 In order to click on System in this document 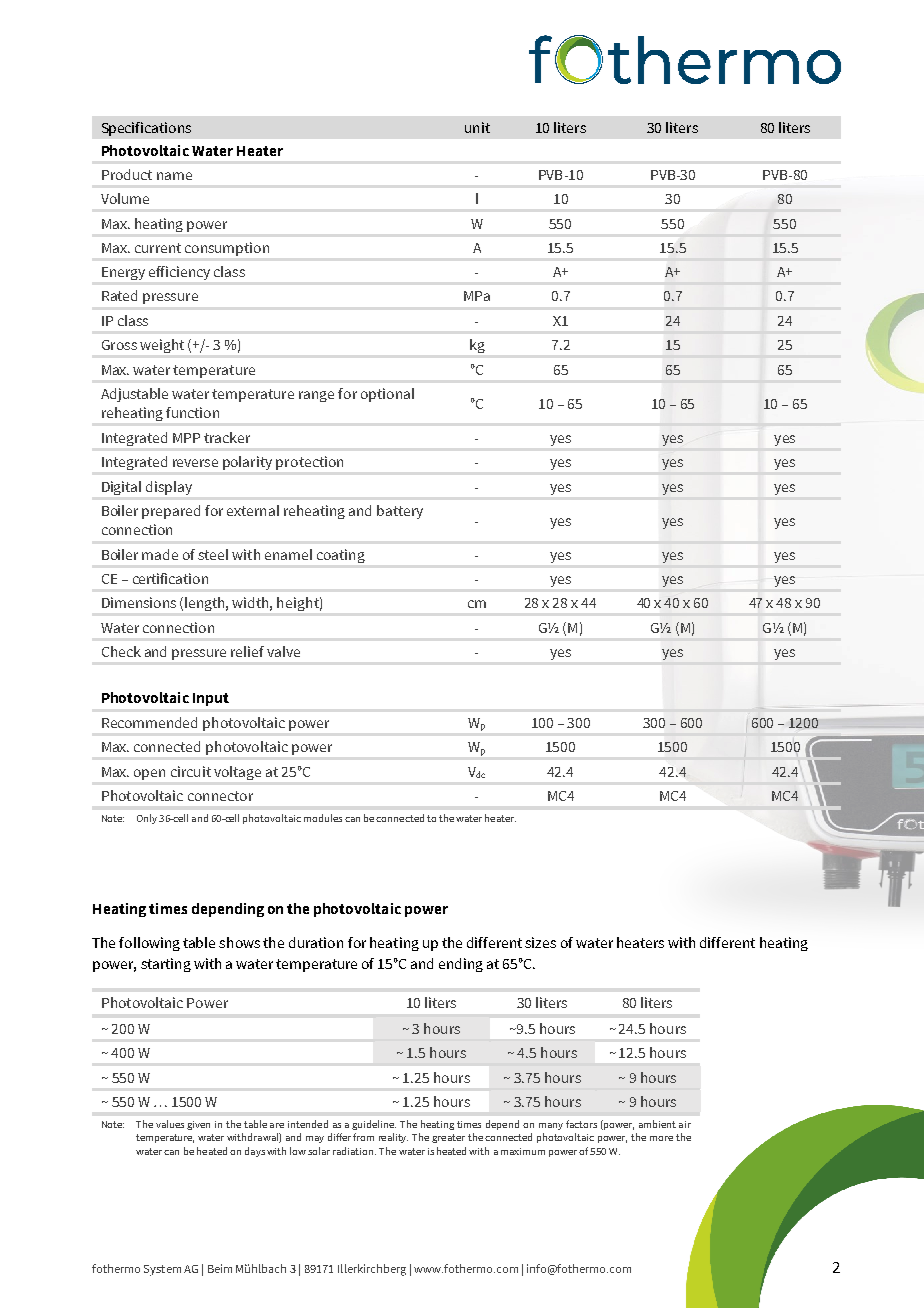, I will do `click(162, 1270)`.
